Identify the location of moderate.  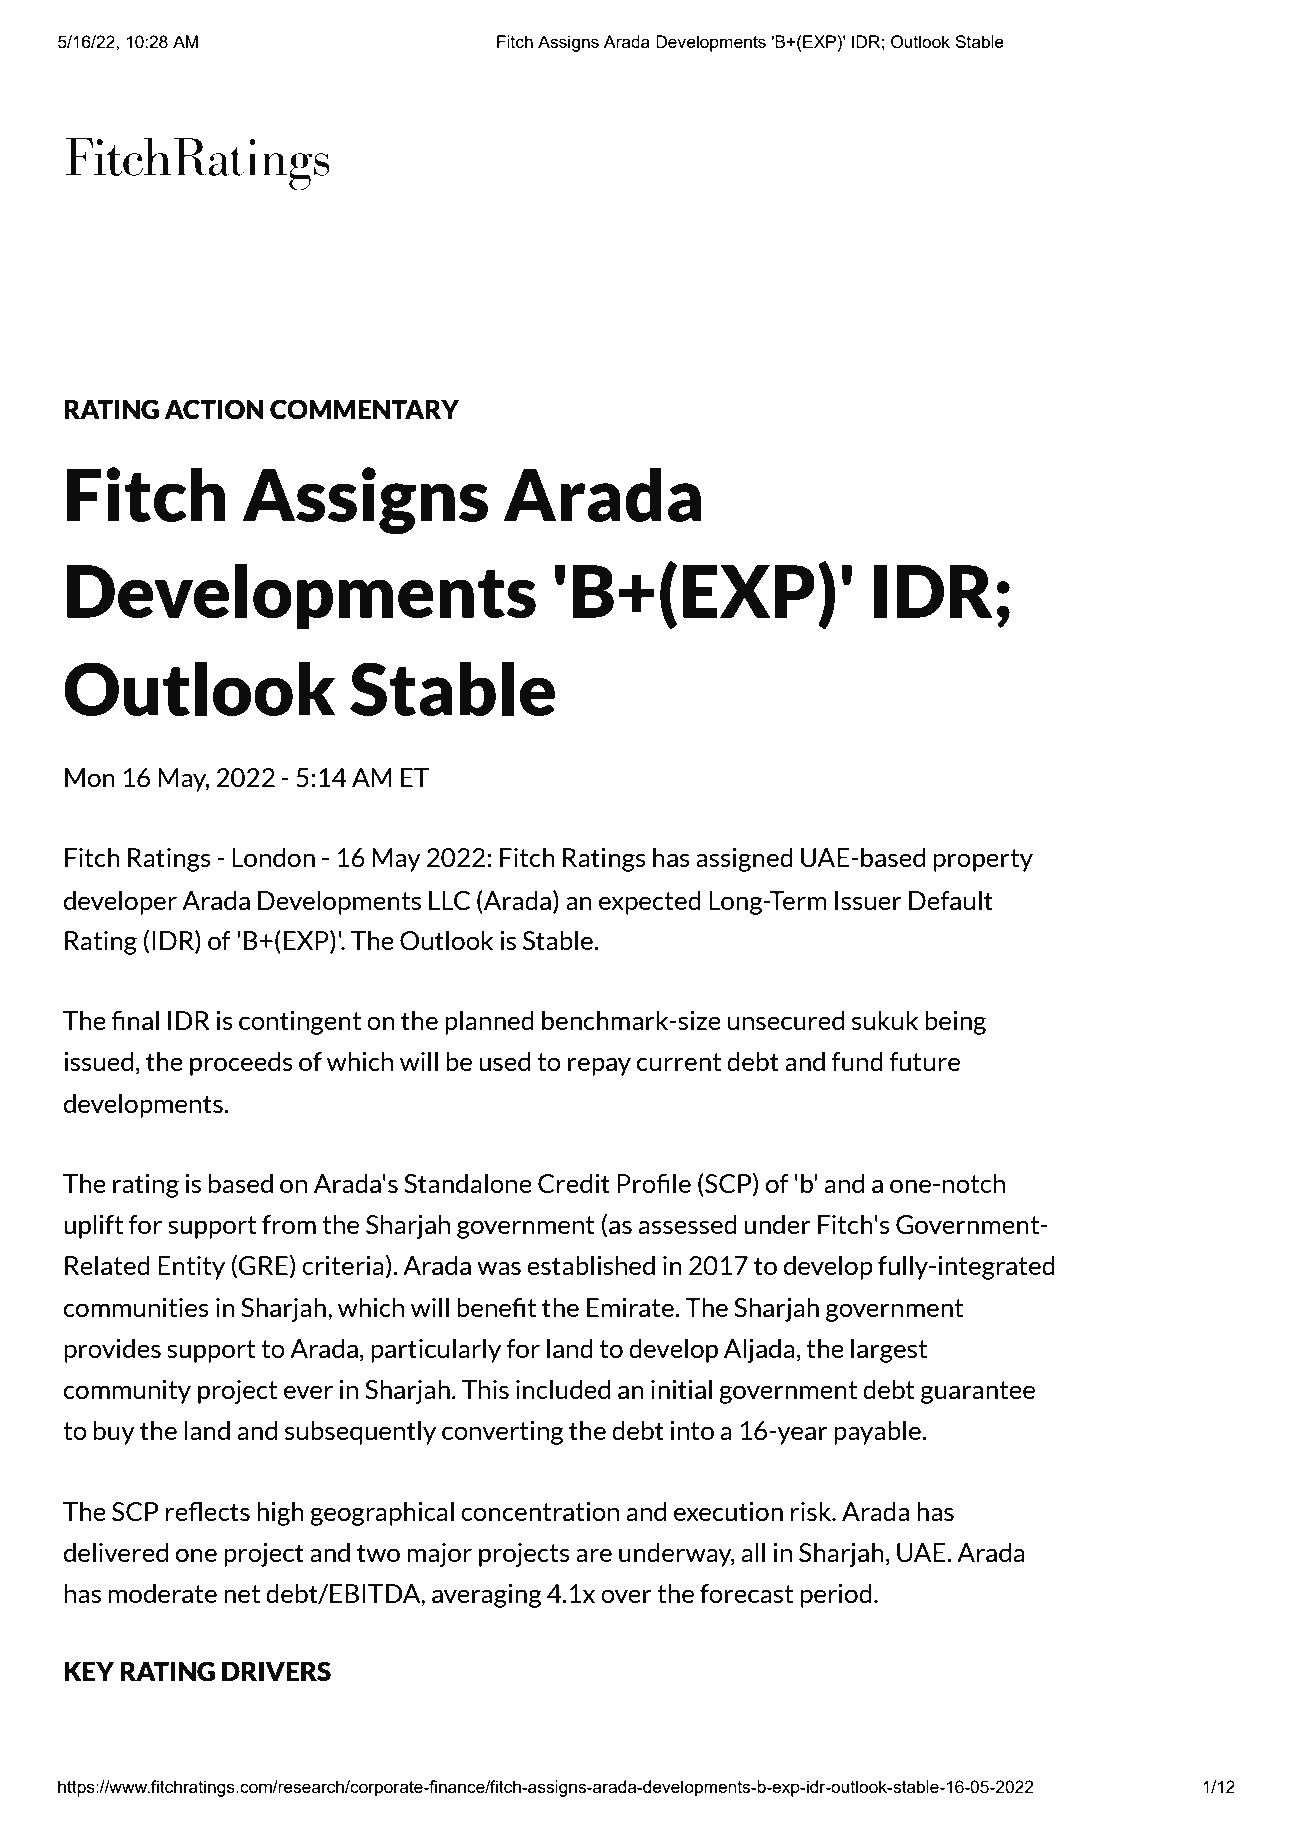
(162, 1594).
